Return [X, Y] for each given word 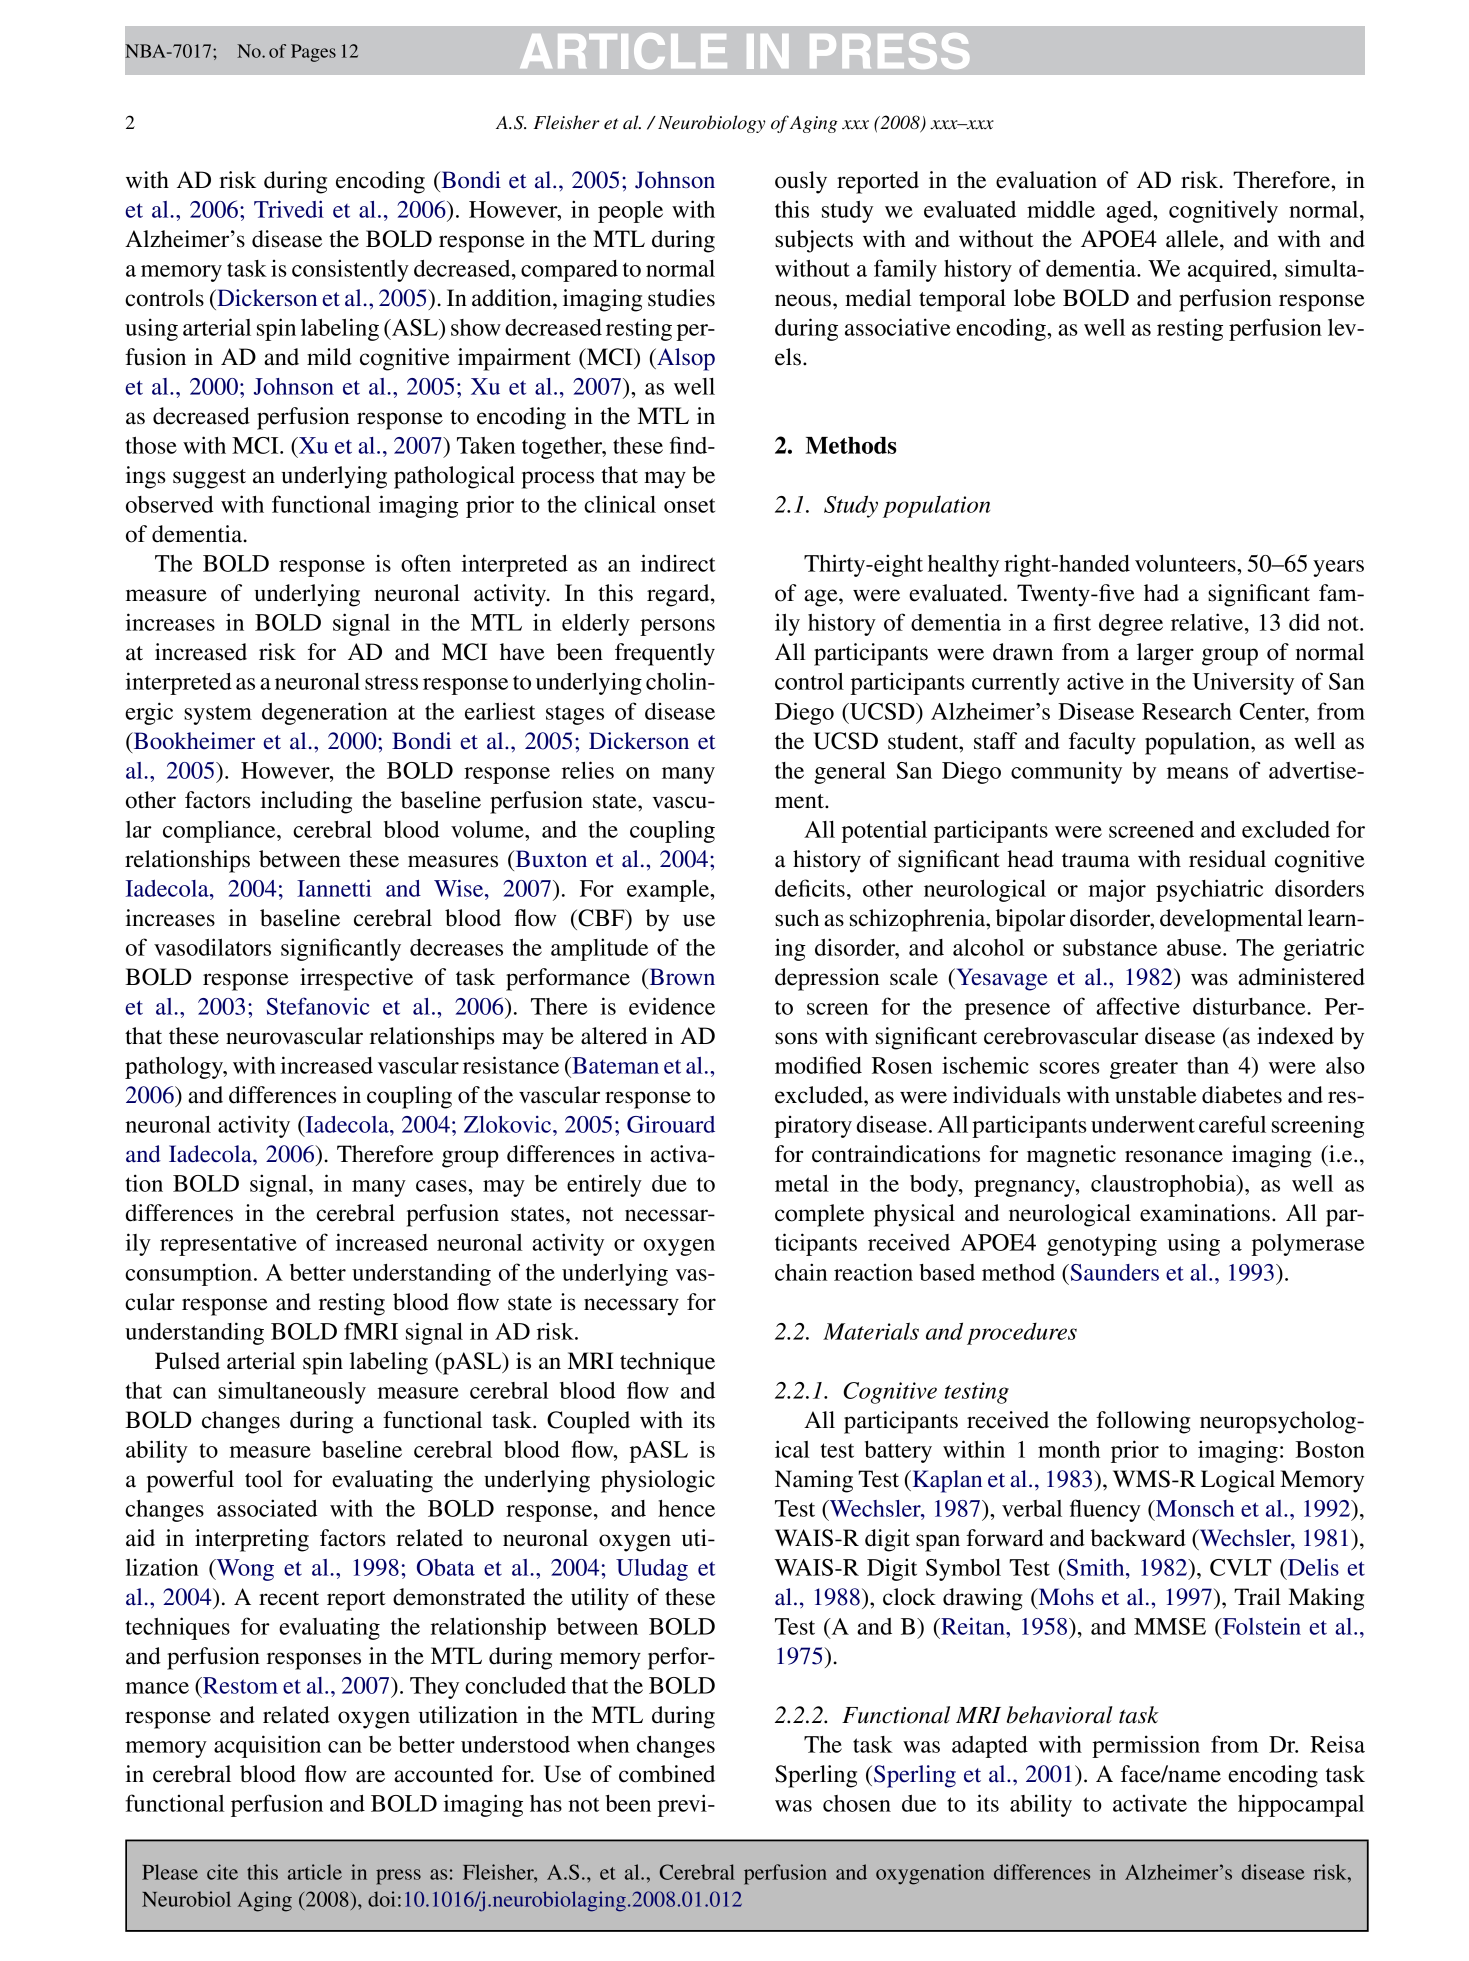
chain [801, 1272]
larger [1165, 654]
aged [1130, 212]
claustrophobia [1164, 1185]
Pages [313, 53]
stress [391, 682]
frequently [665, 654]
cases [442, 1186]
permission [1146, 1746]
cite [222, 1872]
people [630, 212]
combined [667, 1774]
